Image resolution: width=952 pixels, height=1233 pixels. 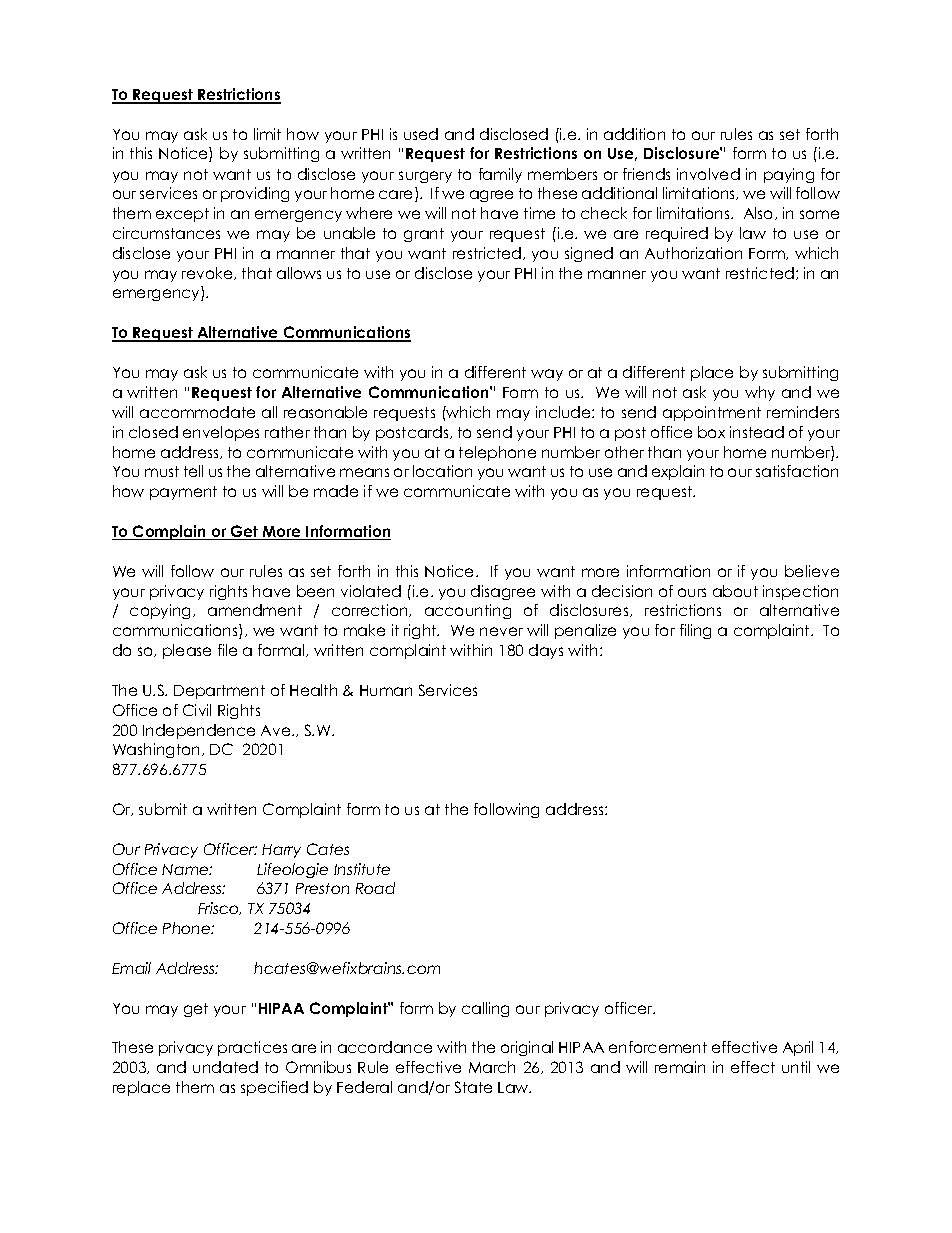 I want to click on family, so click(x=500, y=175).
